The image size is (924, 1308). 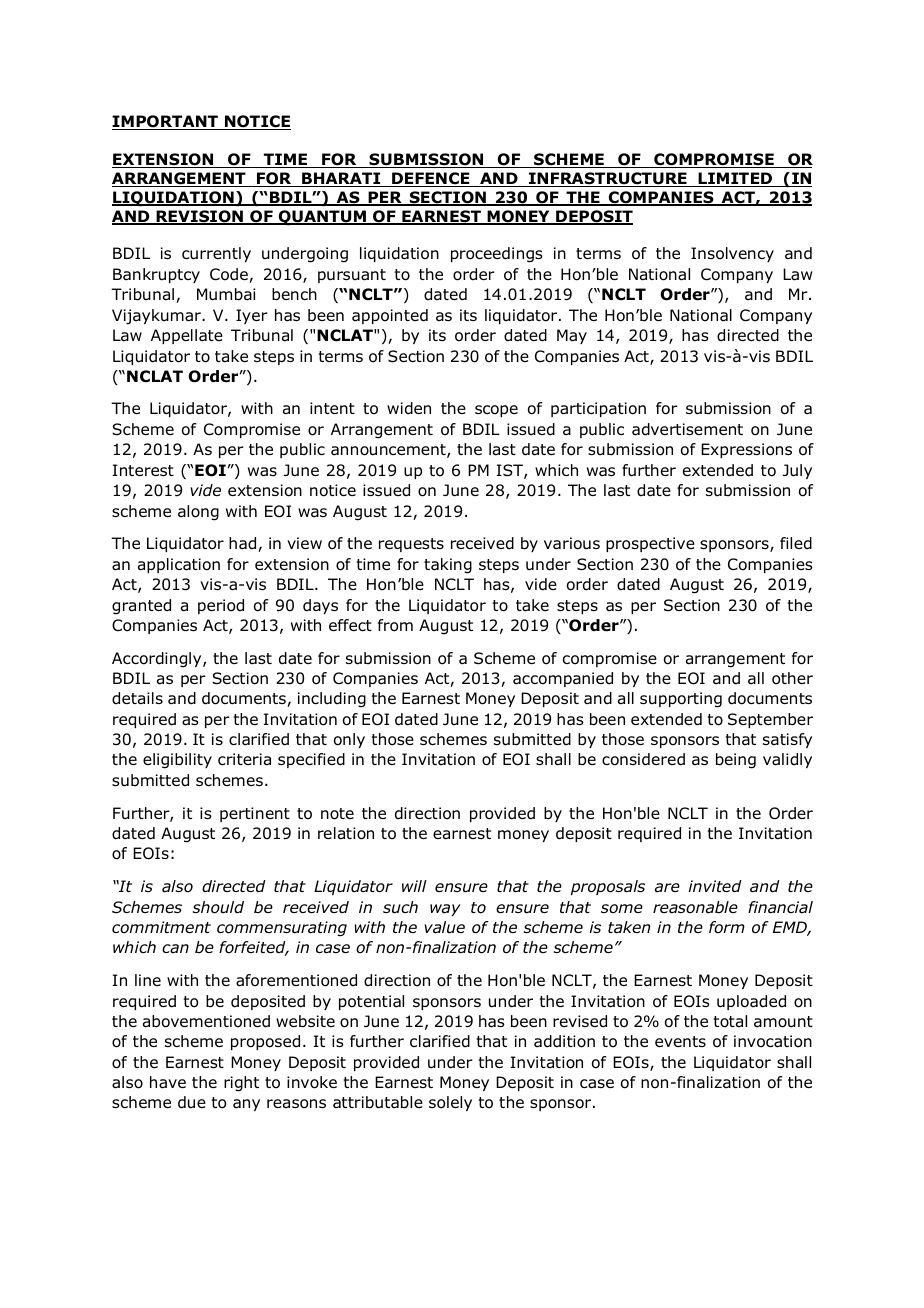 I want to click on Appellate, so click(x=187, y=336).
